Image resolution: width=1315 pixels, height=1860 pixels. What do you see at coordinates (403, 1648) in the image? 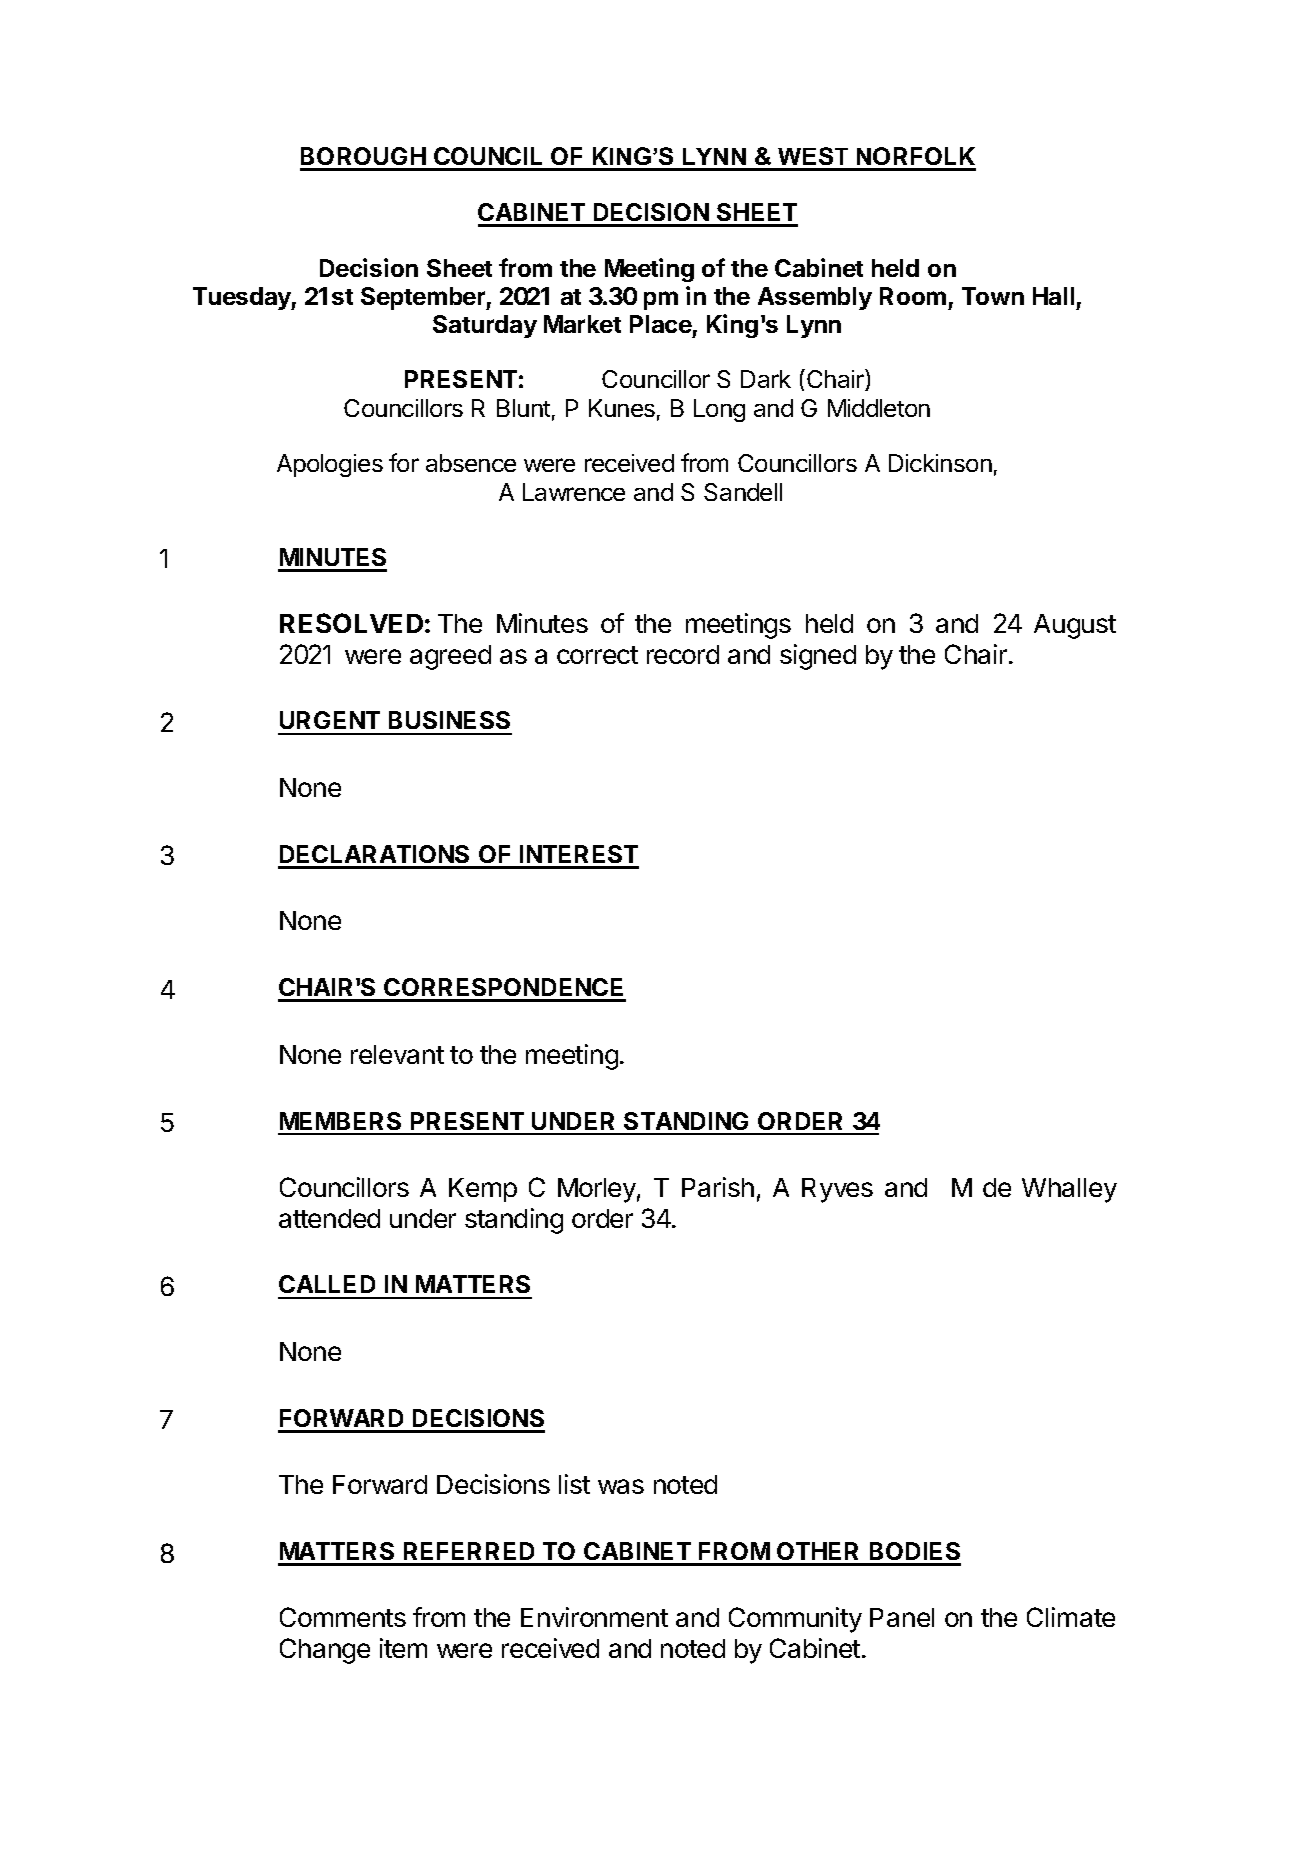
I see `item` at bounding box center [403, 1648].
